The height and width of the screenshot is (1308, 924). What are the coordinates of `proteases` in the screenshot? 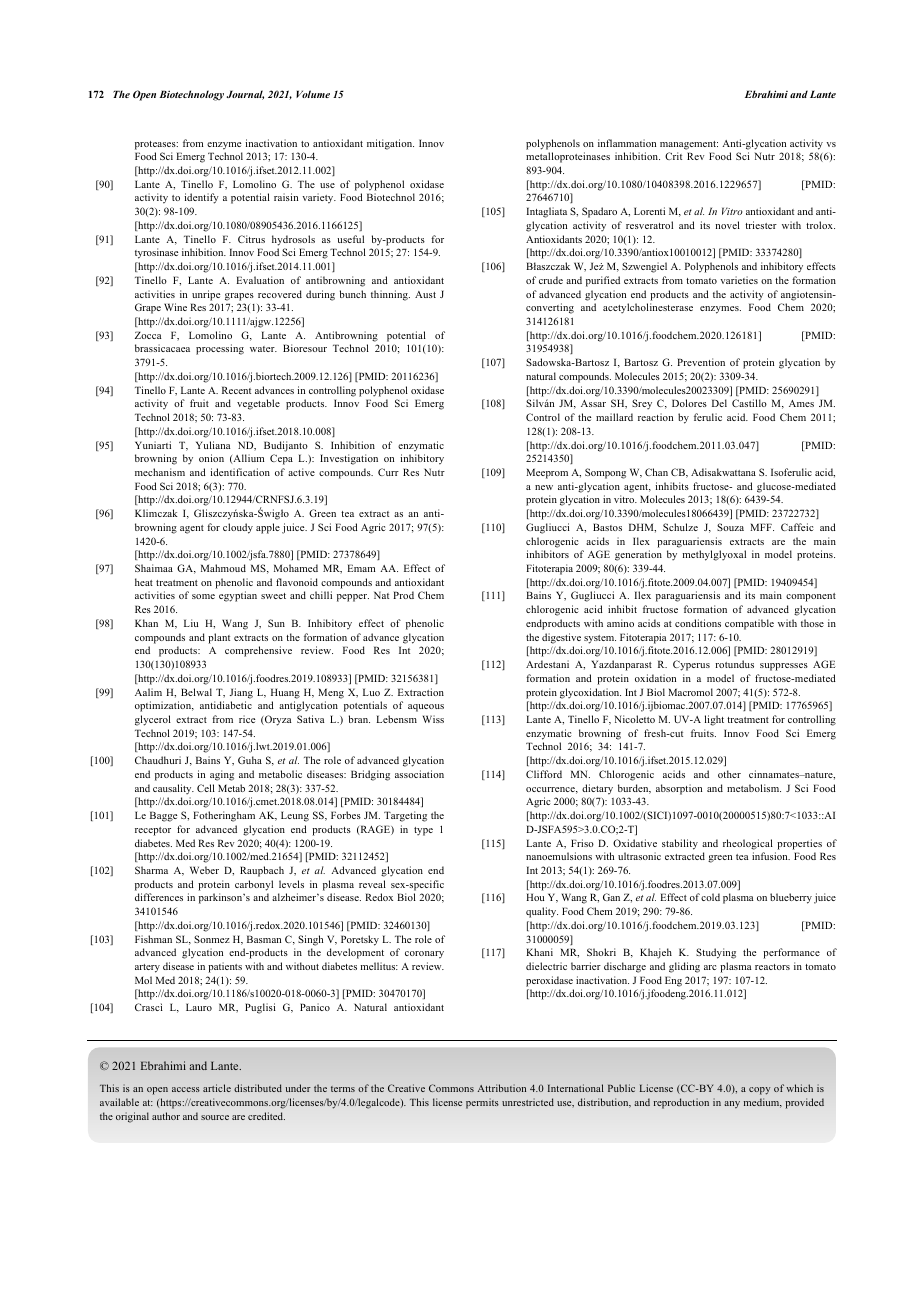 It's located at (156, 145).
